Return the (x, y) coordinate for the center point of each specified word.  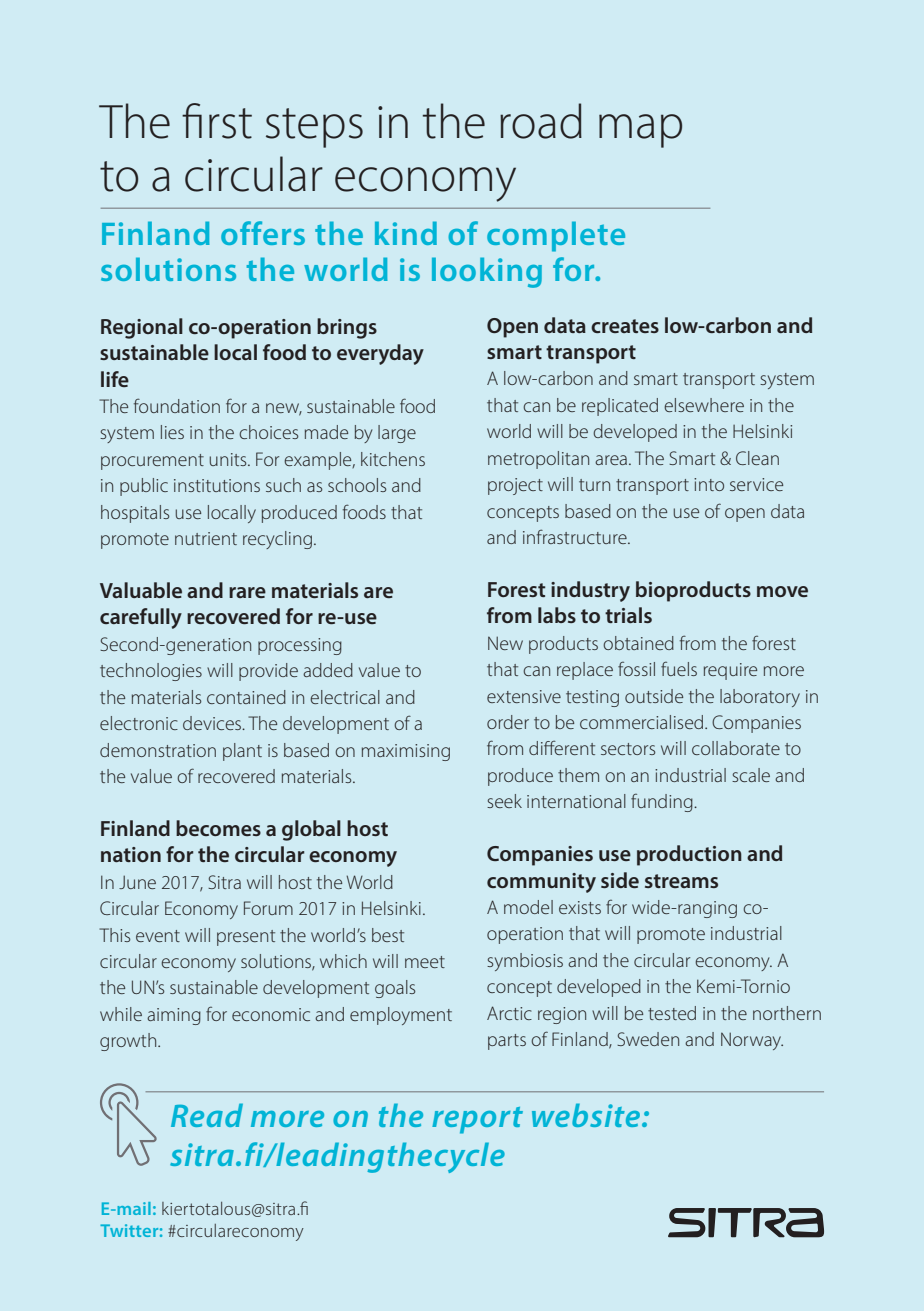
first (217, 121)
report (477, 1120)
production (689, 855)
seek (504, 801)
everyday (380, 354)
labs (557, 615)
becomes (218, 828)
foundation (177, 405)
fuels (679, 669)
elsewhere (704, 405)
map (640, 131)
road (541, 121)
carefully (141, 618)
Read (207, 1115)
